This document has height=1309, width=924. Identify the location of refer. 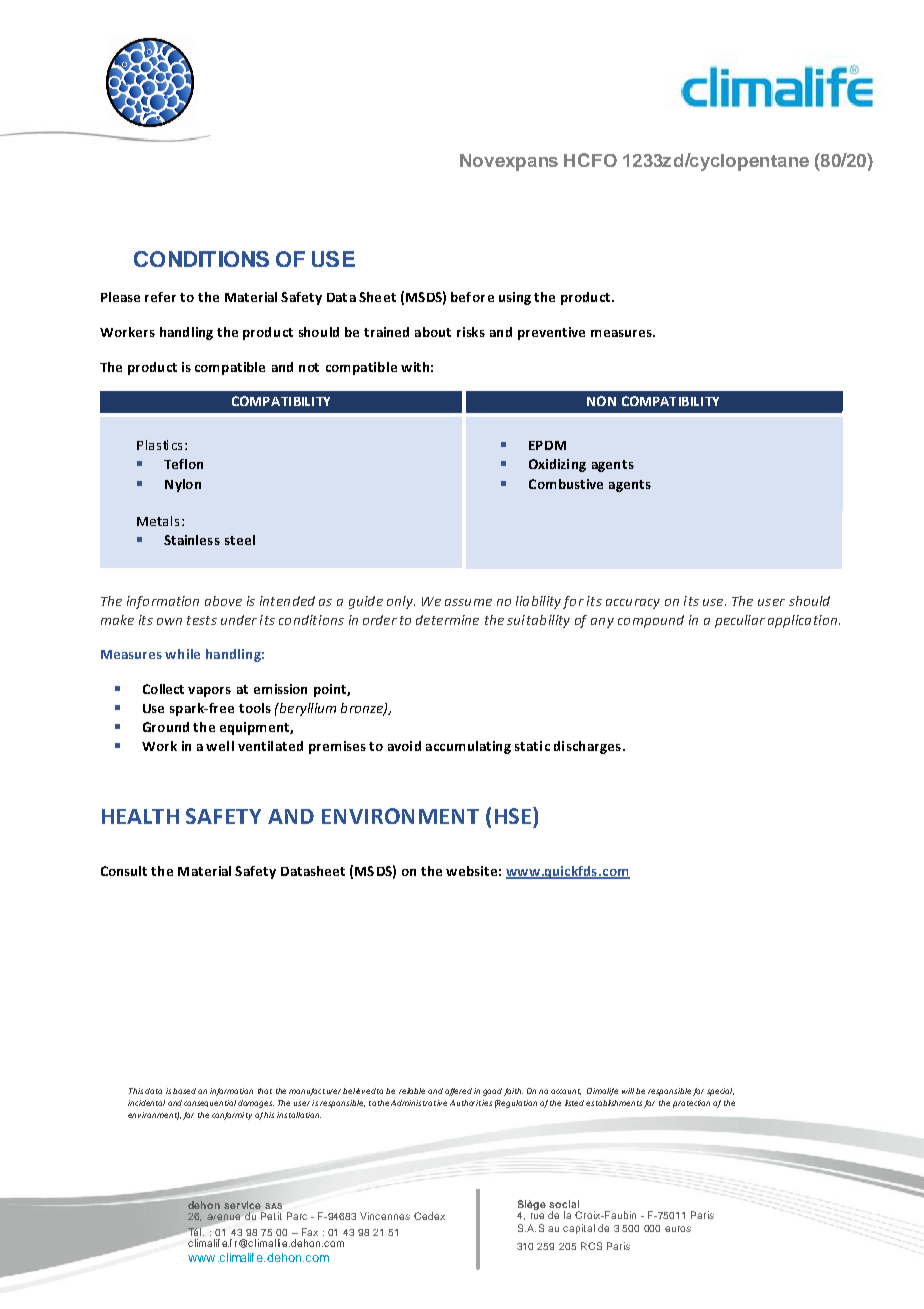
(160, 297).
